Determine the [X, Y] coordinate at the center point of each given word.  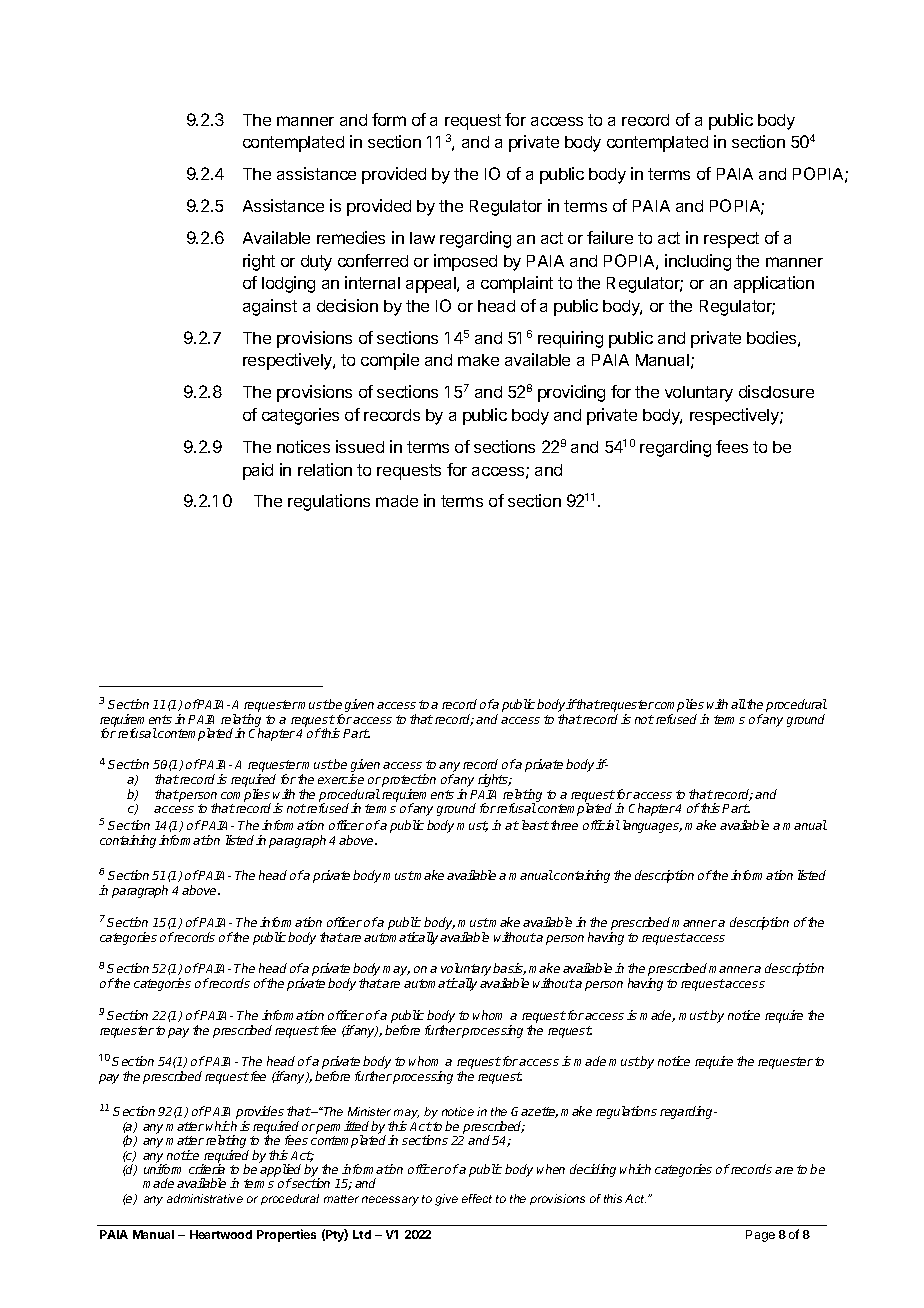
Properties [286, 1235]
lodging [288, 284]
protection [409, 782]
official [601, 825]
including [698, 262]
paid [258, 471]
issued [360, 446]
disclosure [776, 391]
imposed [465, 262]
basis [509, 969]
